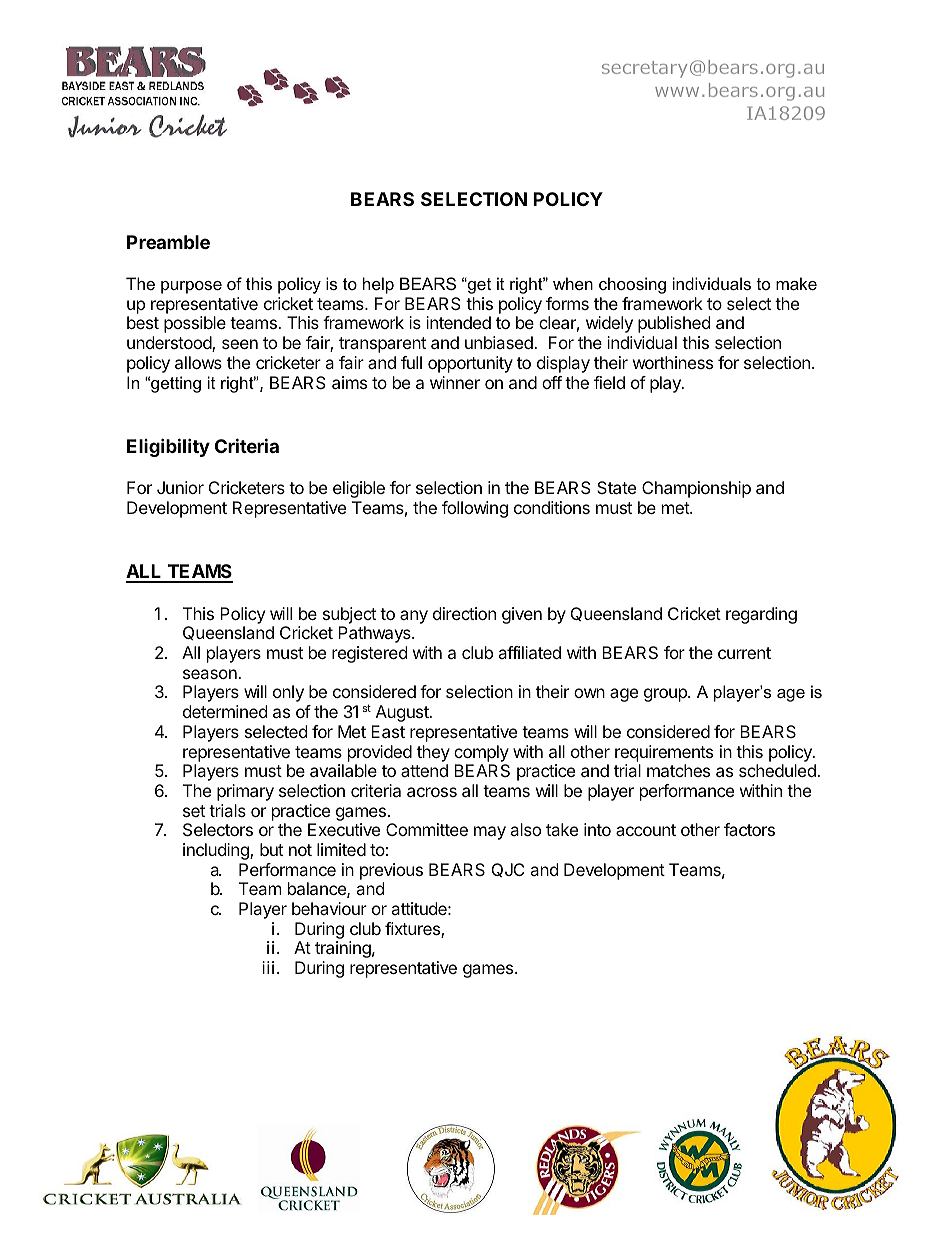  I want to click on season, so click(211, 674).
